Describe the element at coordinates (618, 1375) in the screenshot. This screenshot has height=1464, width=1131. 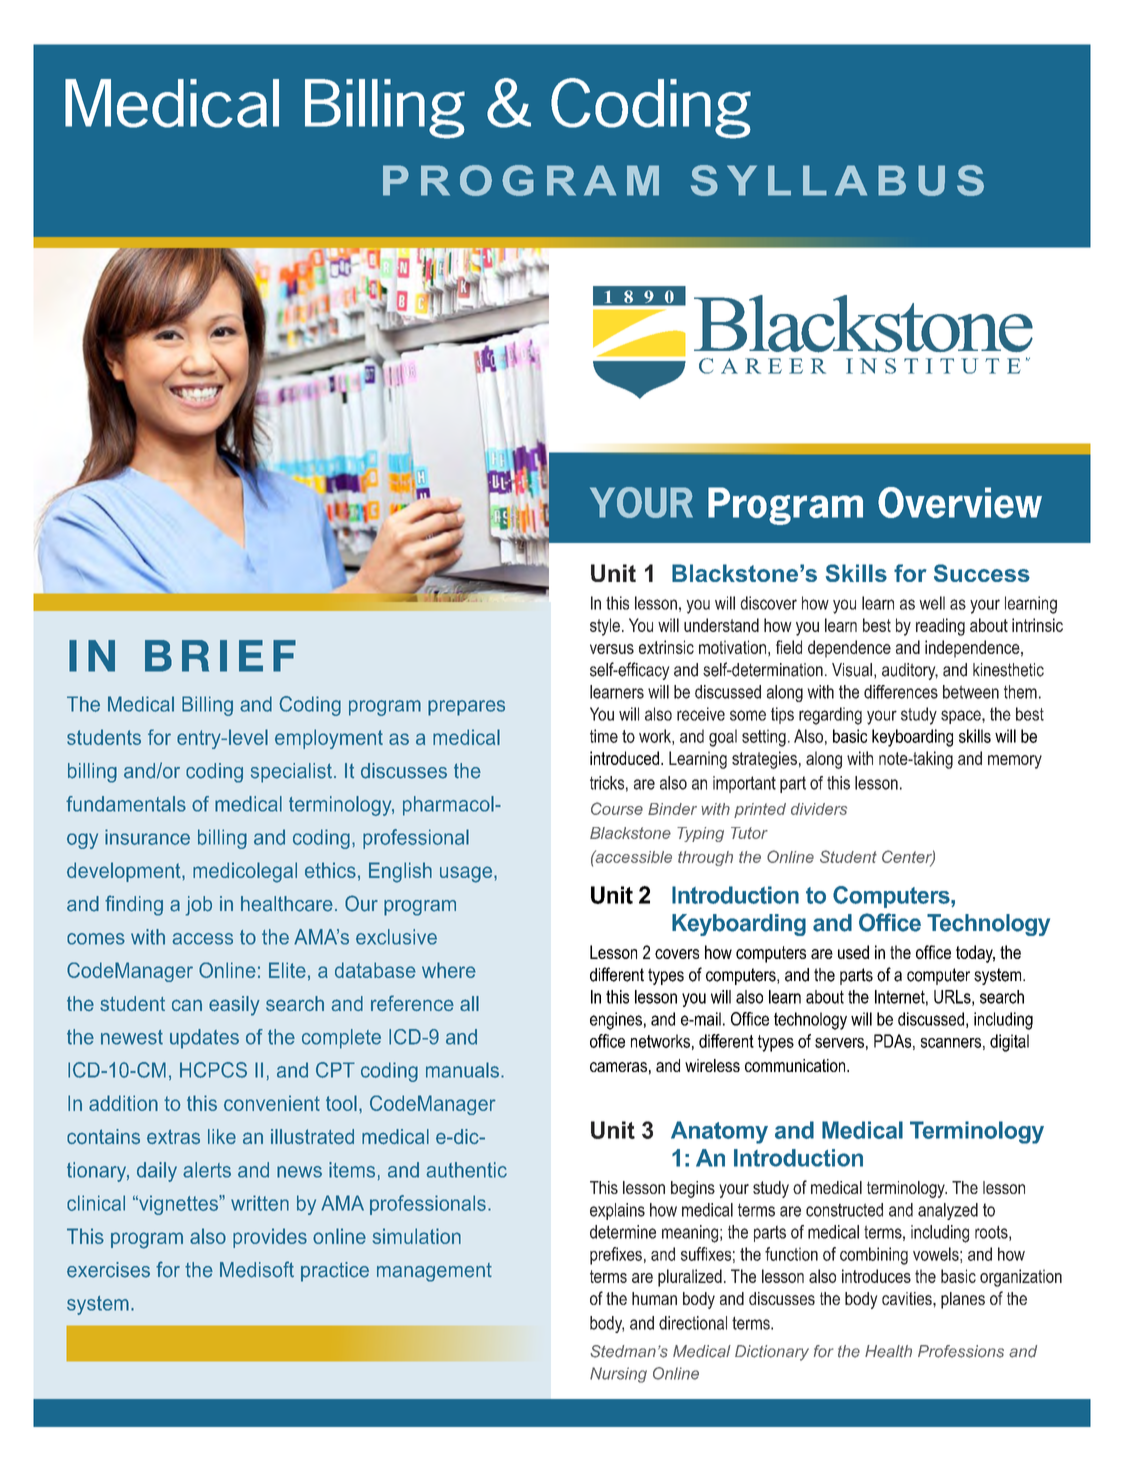
I see `Nursing` at that location.
